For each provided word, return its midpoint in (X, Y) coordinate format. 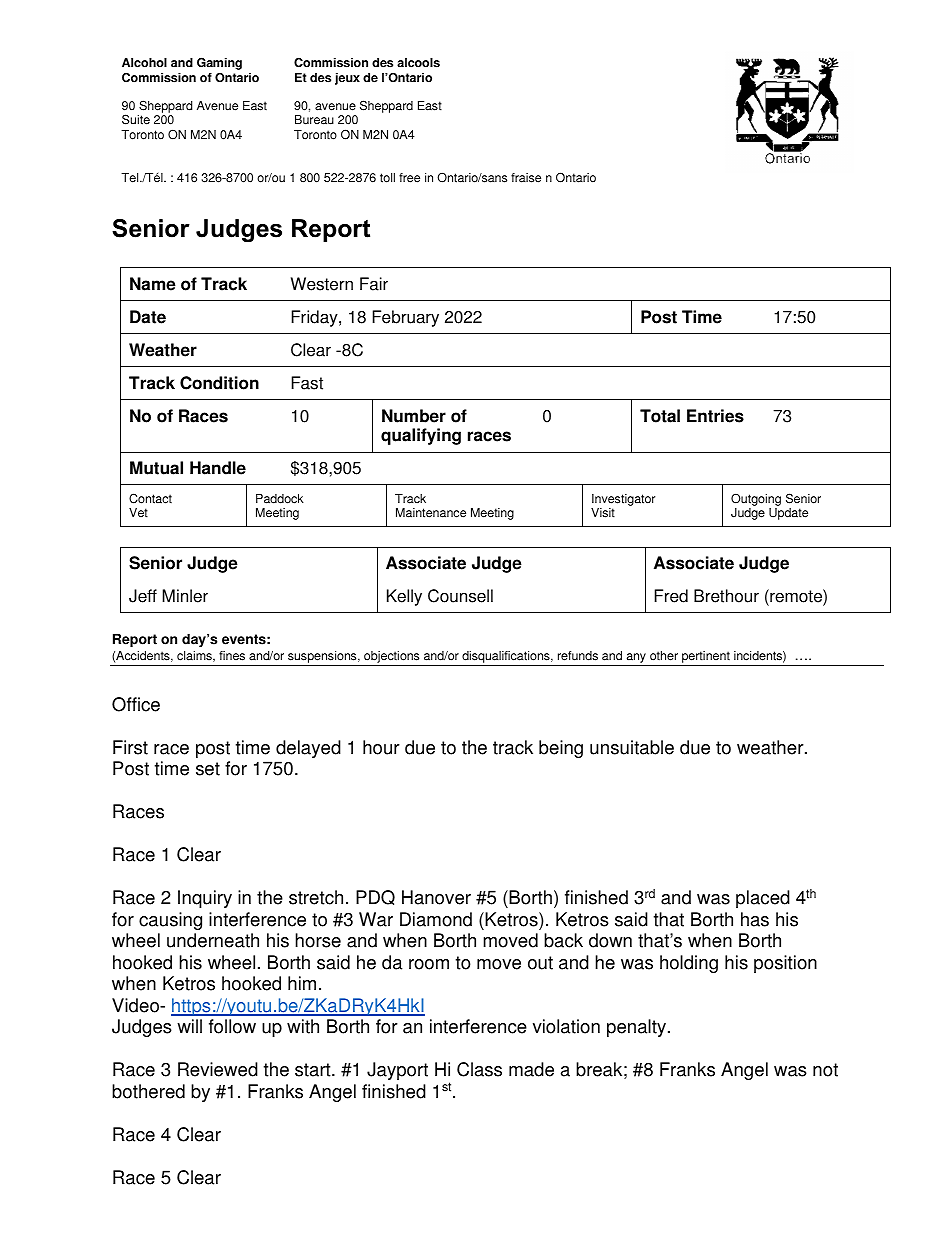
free (409, 178)
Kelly (404, 597)
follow (232, 1026)
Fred (671, 596)
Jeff (143, 596)
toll (387, 178)
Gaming (219, 65)
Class (479, 1069)
